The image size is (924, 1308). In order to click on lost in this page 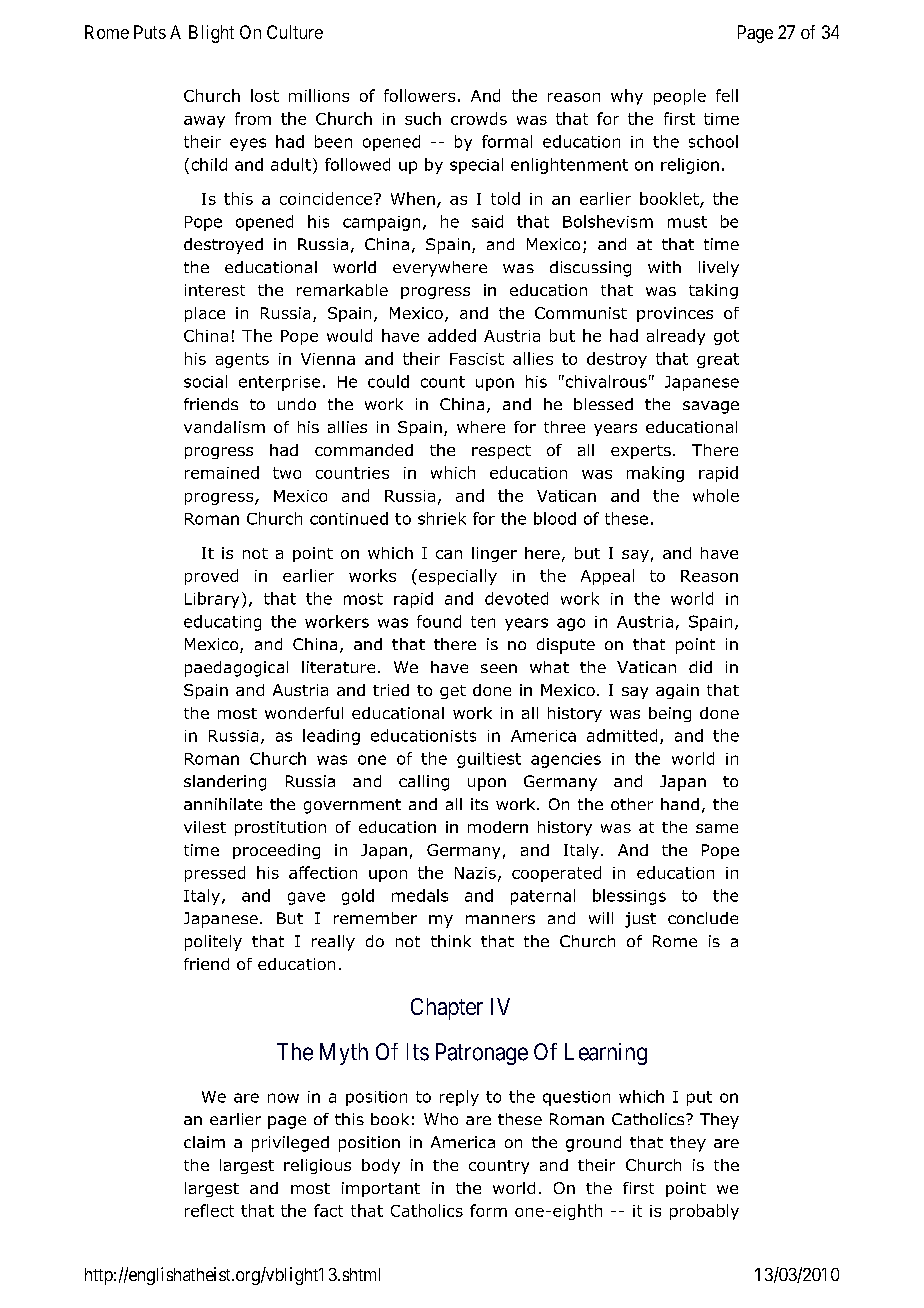, I will do `click(265, 95)`.
